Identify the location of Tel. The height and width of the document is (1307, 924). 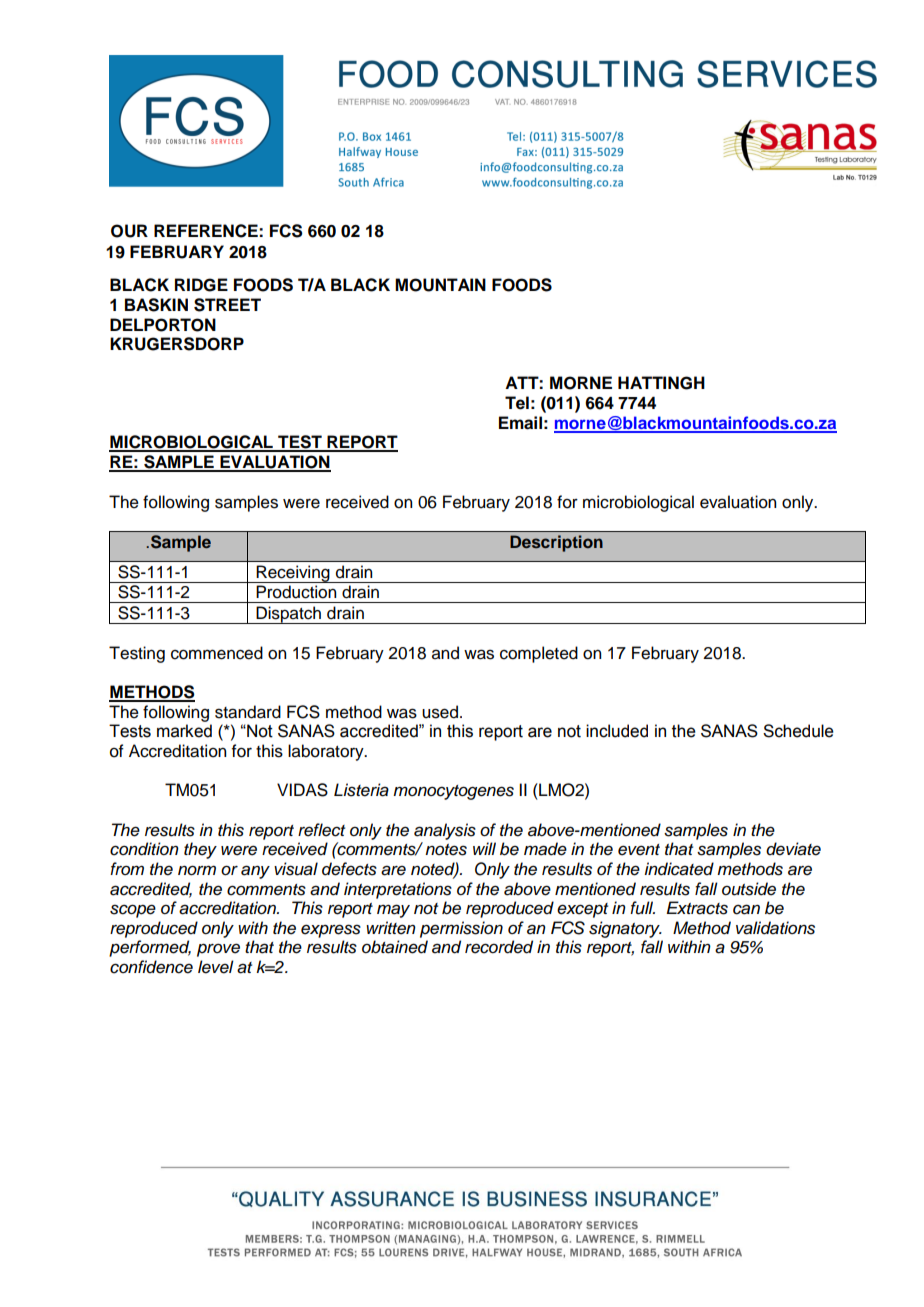
(517, 403).
